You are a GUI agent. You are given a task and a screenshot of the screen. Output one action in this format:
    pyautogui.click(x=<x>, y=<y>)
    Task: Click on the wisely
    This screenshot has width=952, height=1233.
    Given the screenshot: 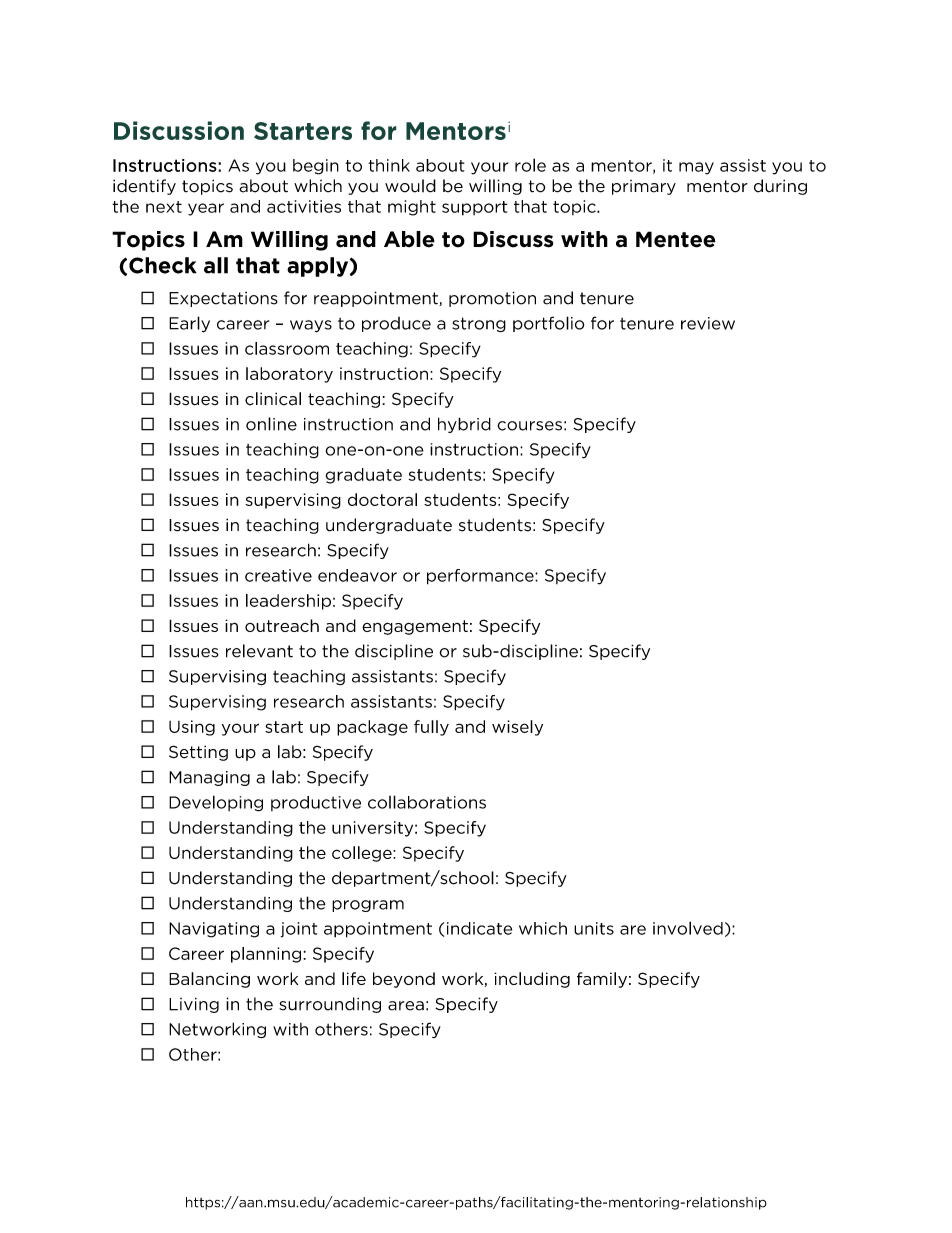 What is the action you would take?
    pyautogui.click(x=517, y=728)
